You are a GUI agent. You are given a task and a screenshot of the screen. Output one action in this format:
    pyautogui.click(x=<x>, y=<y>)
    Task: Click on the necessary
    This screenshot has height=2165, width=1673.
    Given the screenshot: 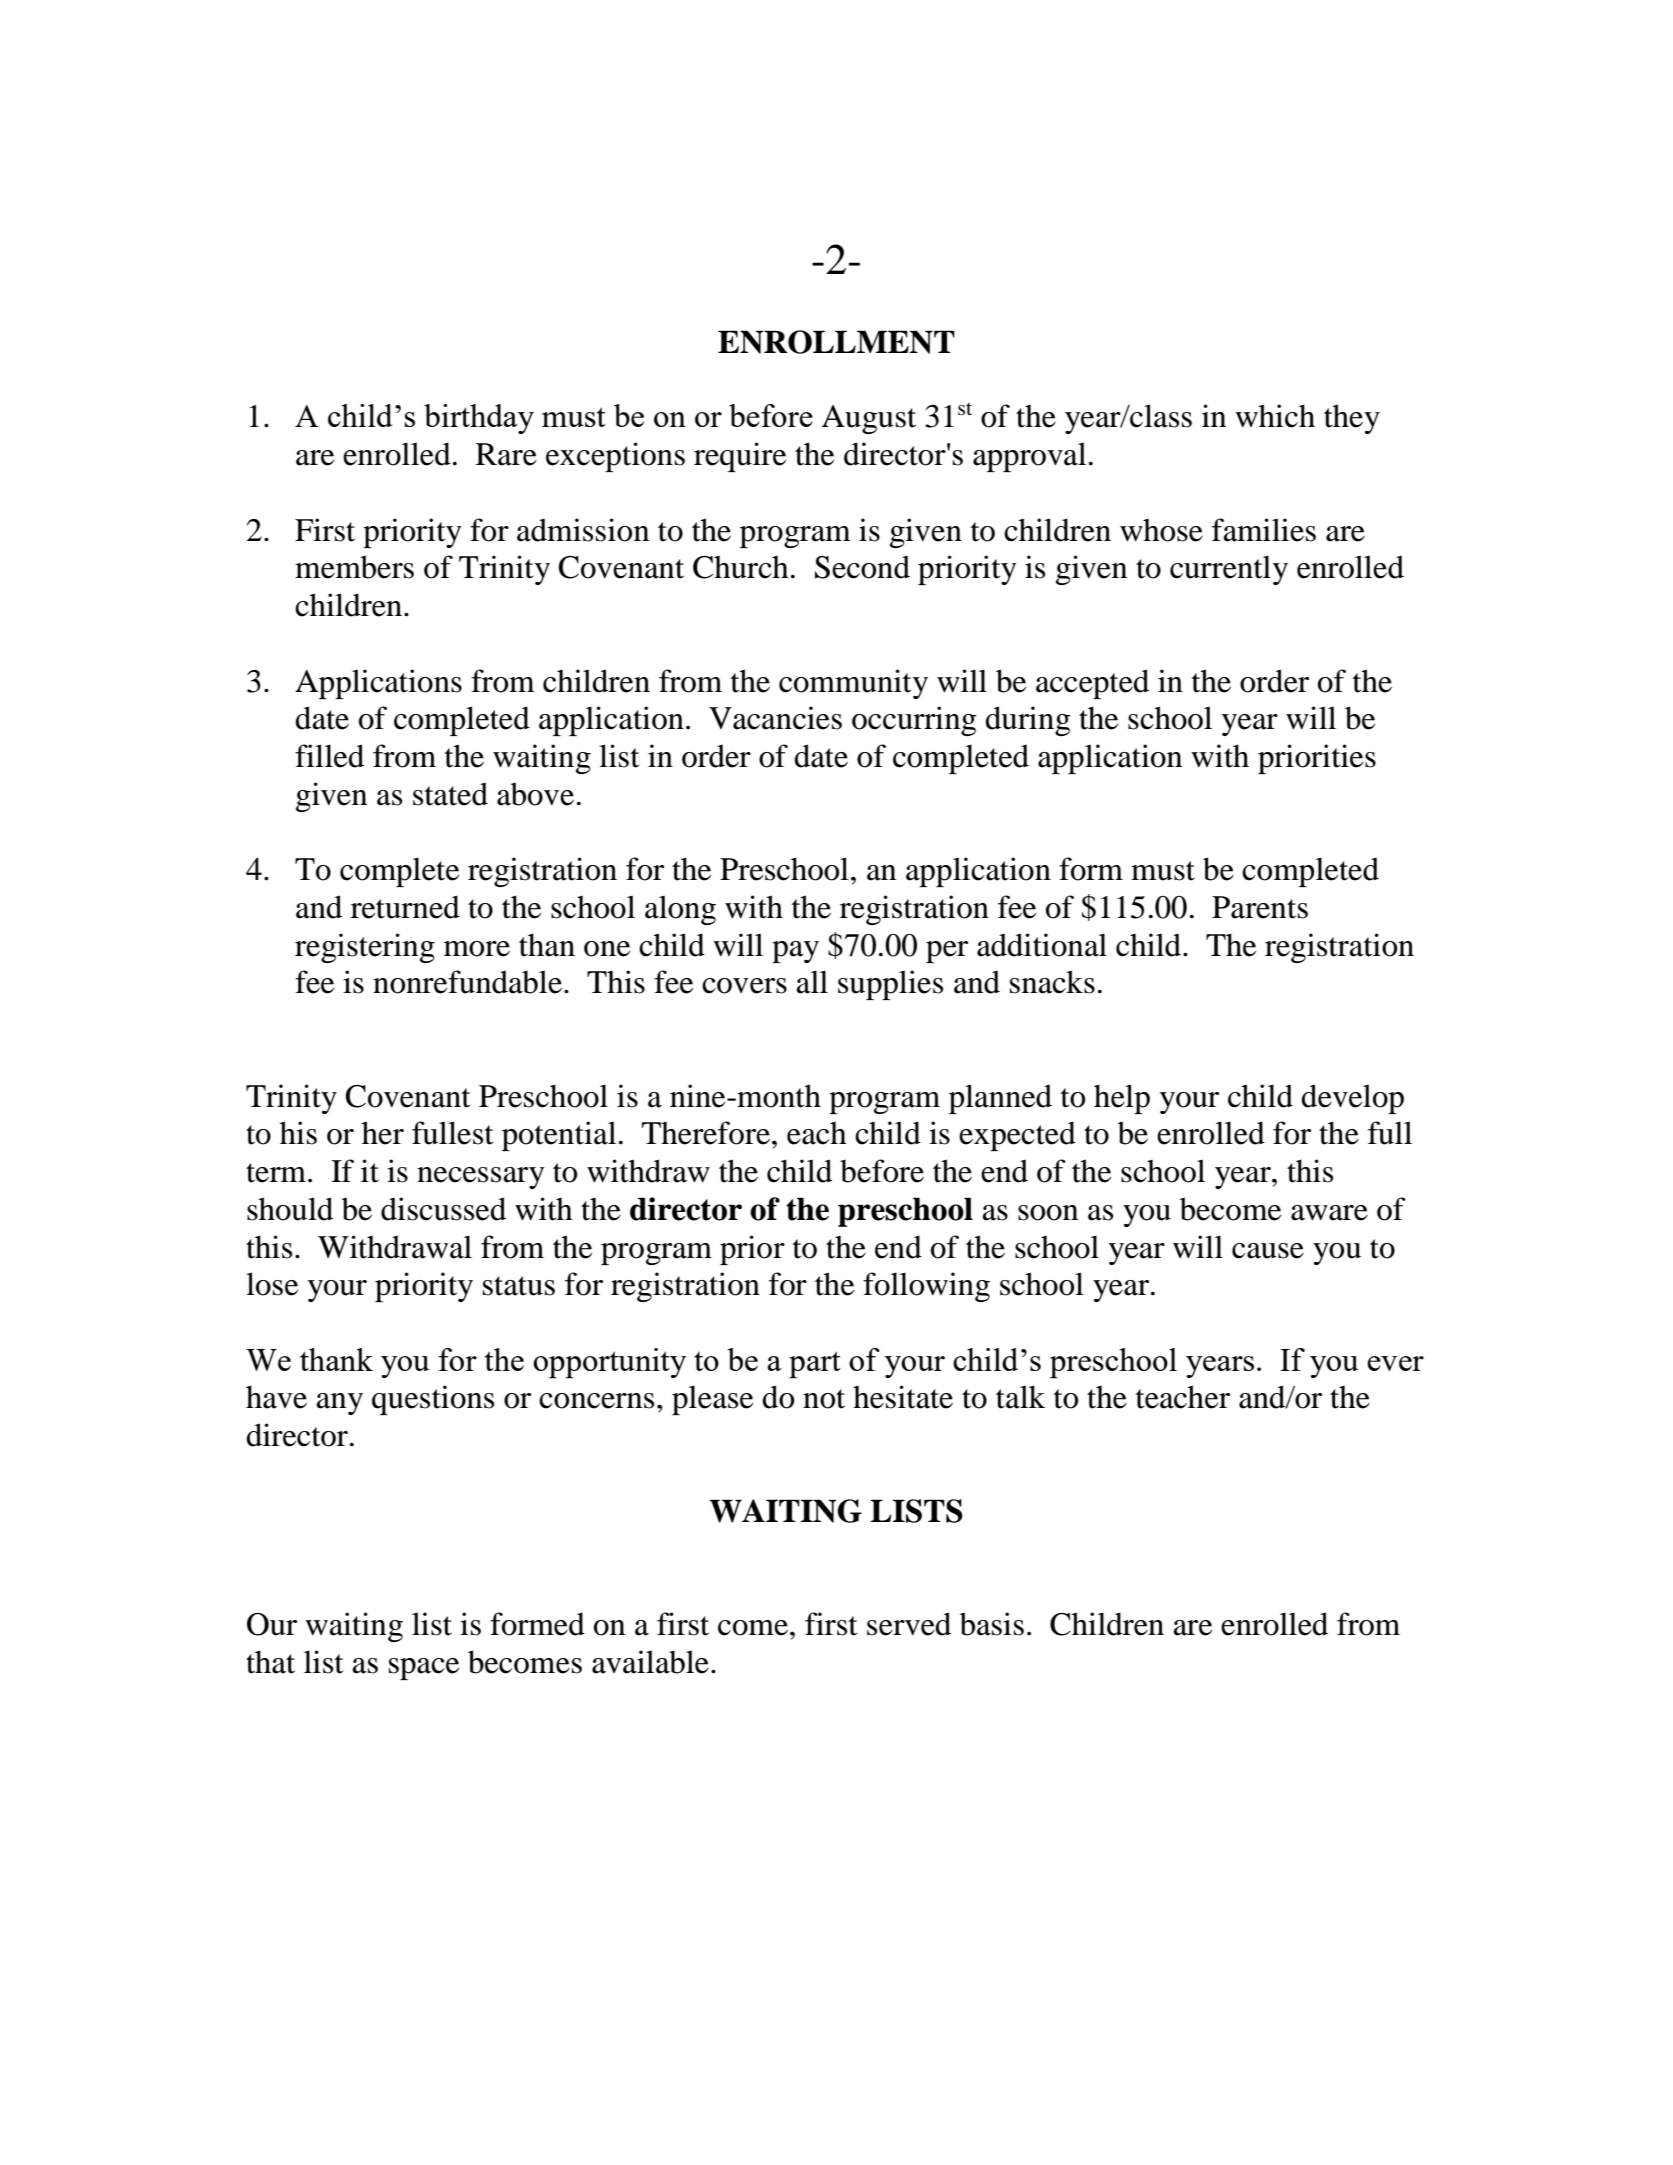 What is the action you would take?
    pyautogui.click(x=481, y=1178)
